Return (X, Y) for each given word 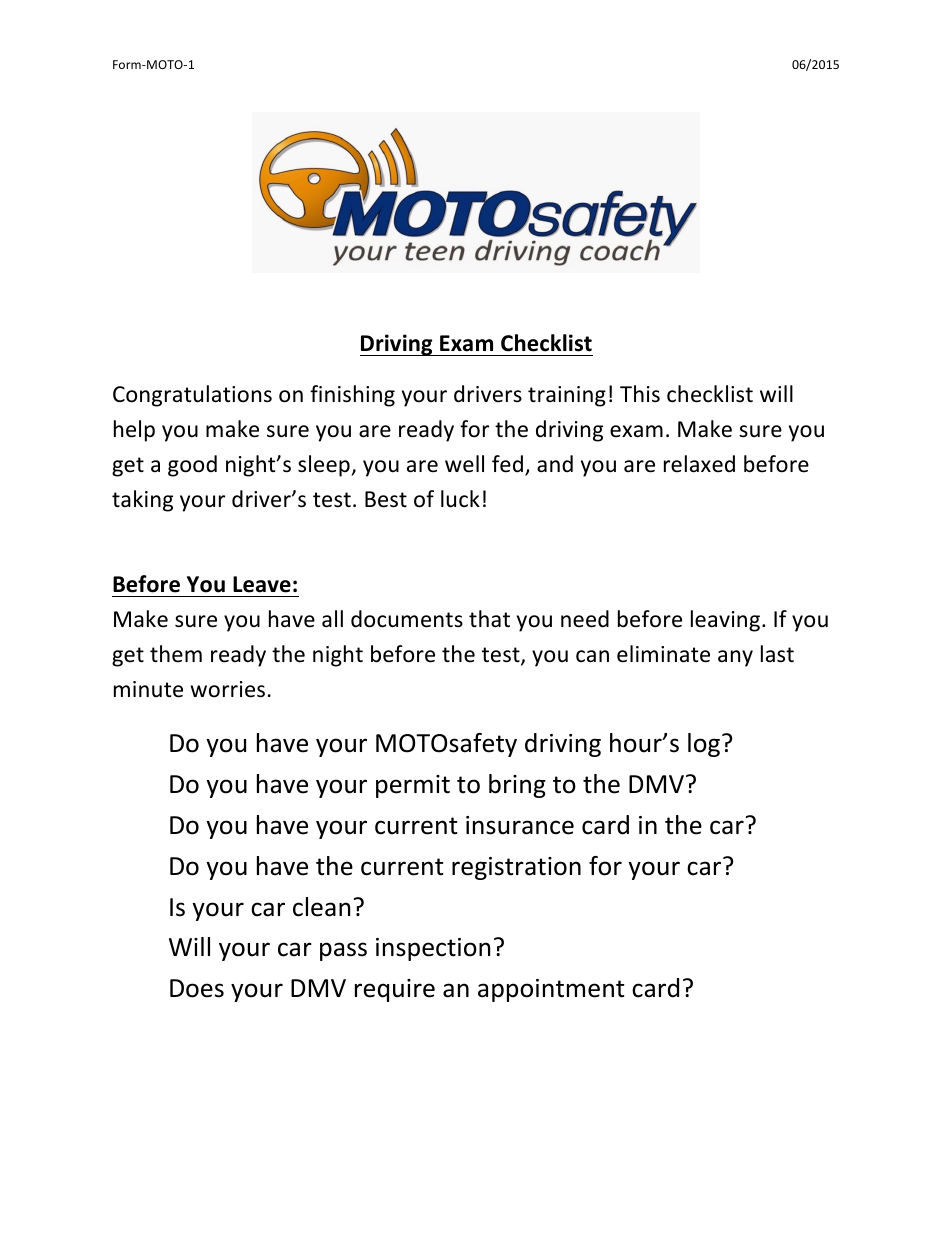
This (640, 394)
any (735, 658)
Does (197, 988)
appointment (551, 990)
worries (227, 689)
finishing (352, 396)
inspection (433, 949)
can (592, 656)
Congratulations (192, 396)
